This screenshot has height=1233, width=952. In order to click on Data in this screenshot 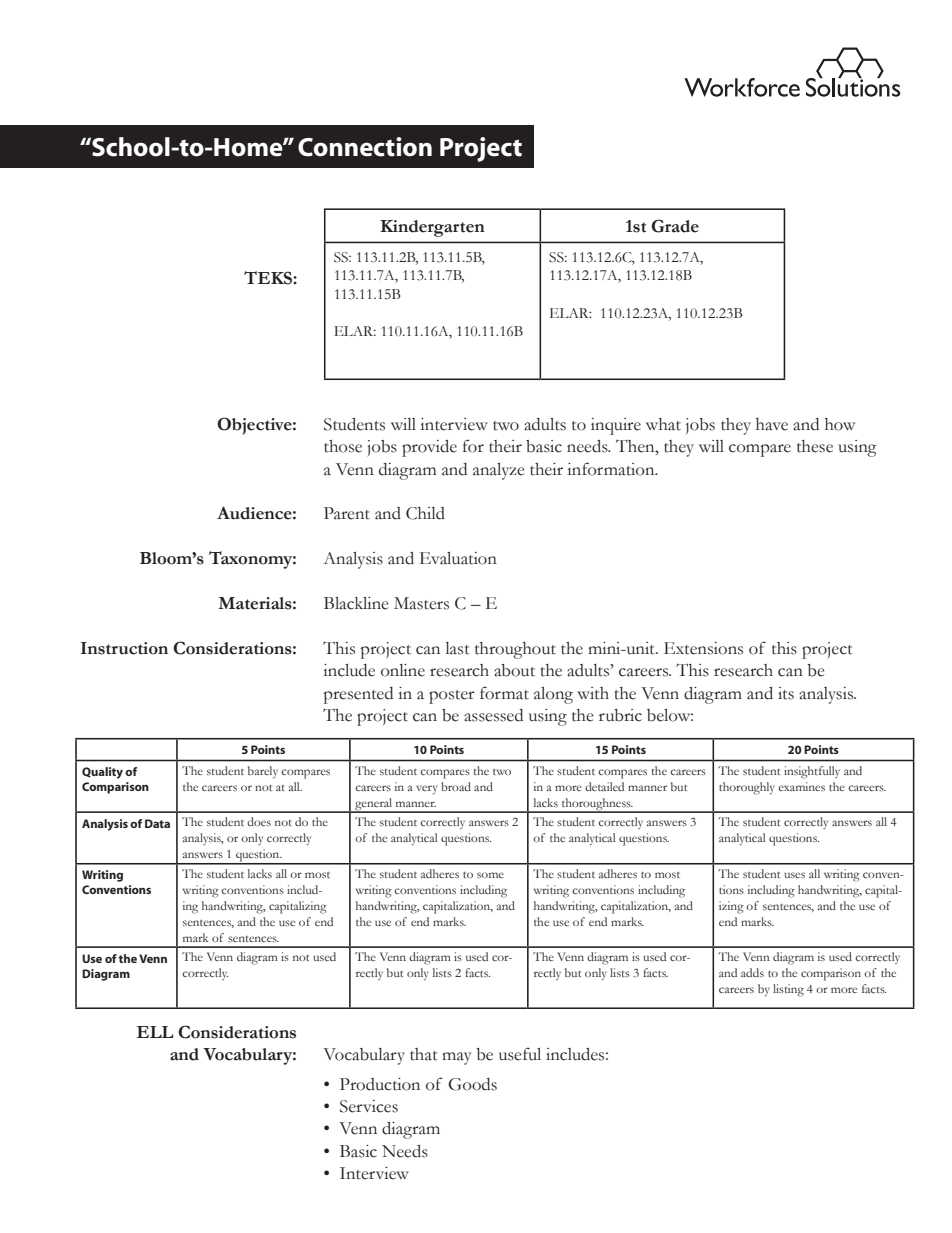, I will do `click(157, 823)`.
